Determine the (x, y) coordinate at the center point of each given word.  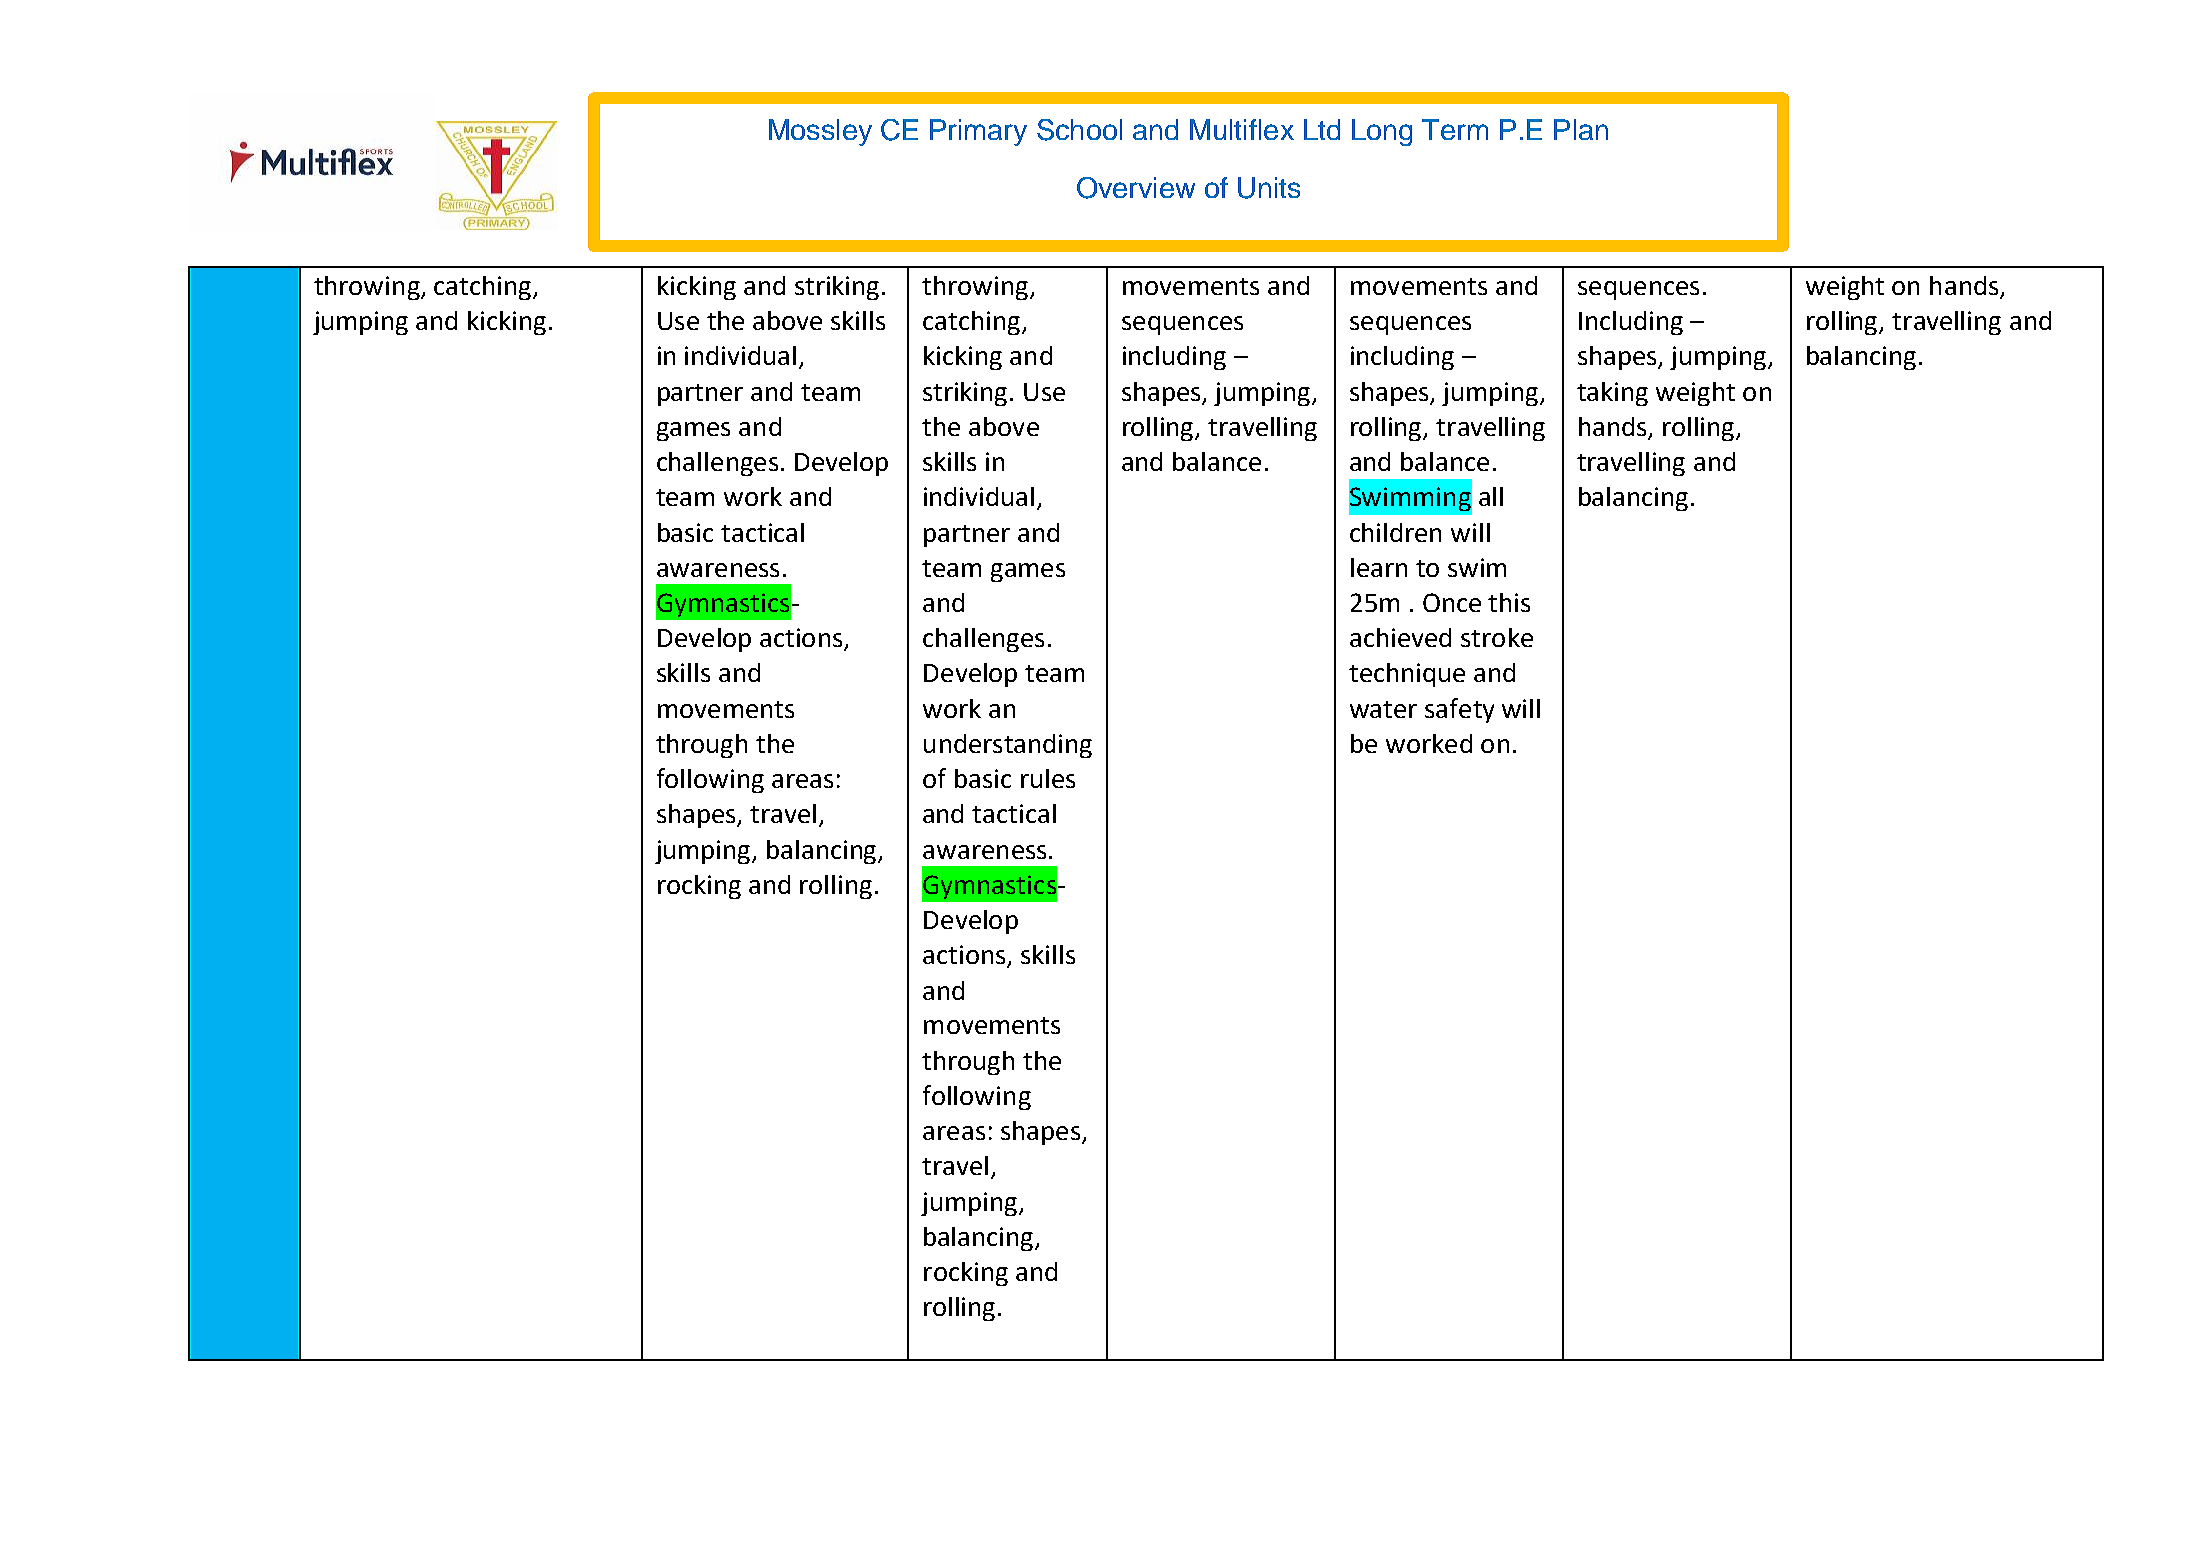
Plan (1581, 129)
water (1383, 709)
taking (1612, 394)
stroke (1497, 637)
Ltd (1322, 129)
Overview (1136, 188)
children (1395, 532)
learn (1379, 567)
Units (1269, 188)
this (1509, 602)
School (1079, 130)
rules (1048, 778)
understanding (1008, 746)
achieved (1400, 637)
